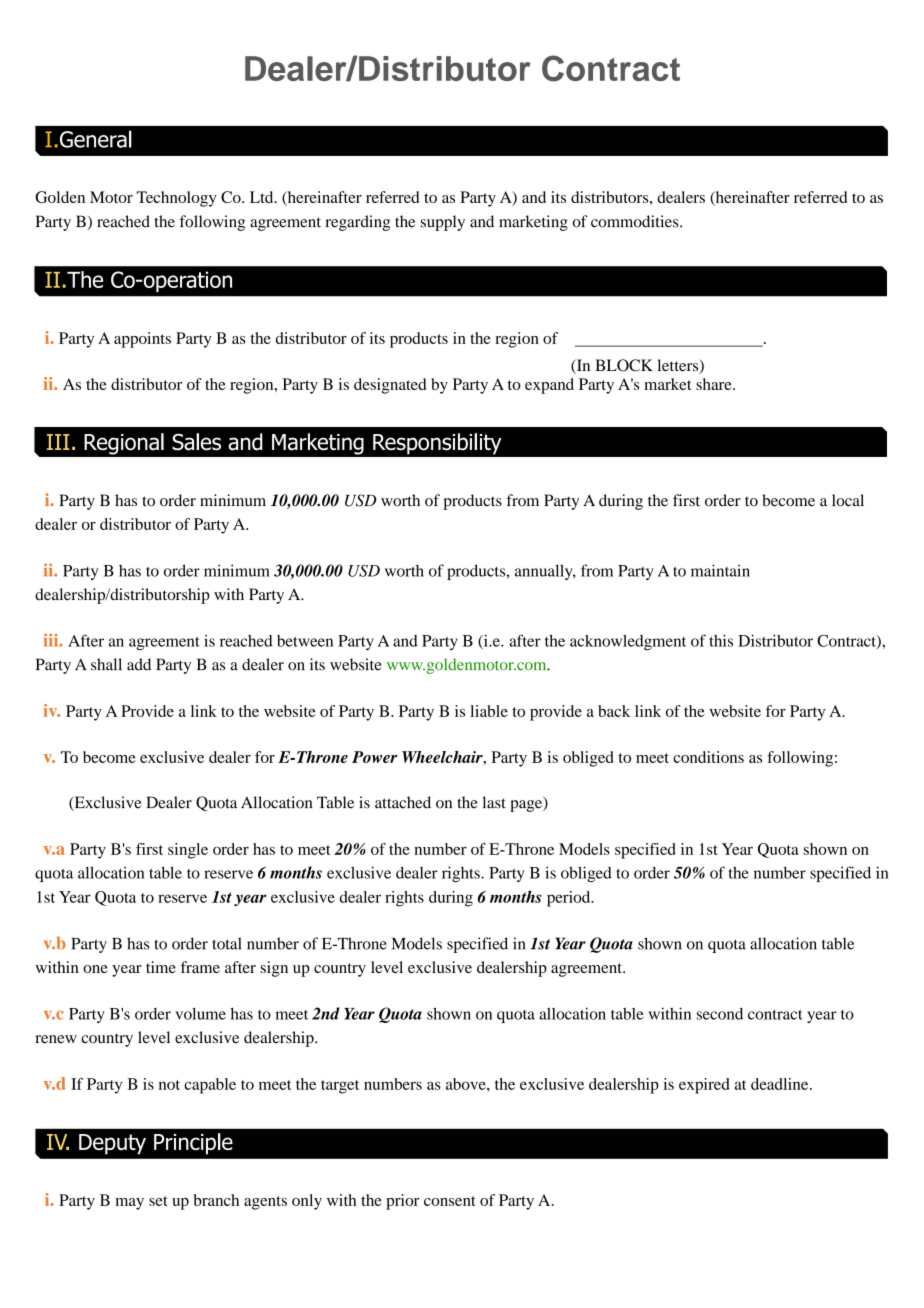  Describe the element at coordinates (158, 1201) in the screenshot. I see `set` at that location.
